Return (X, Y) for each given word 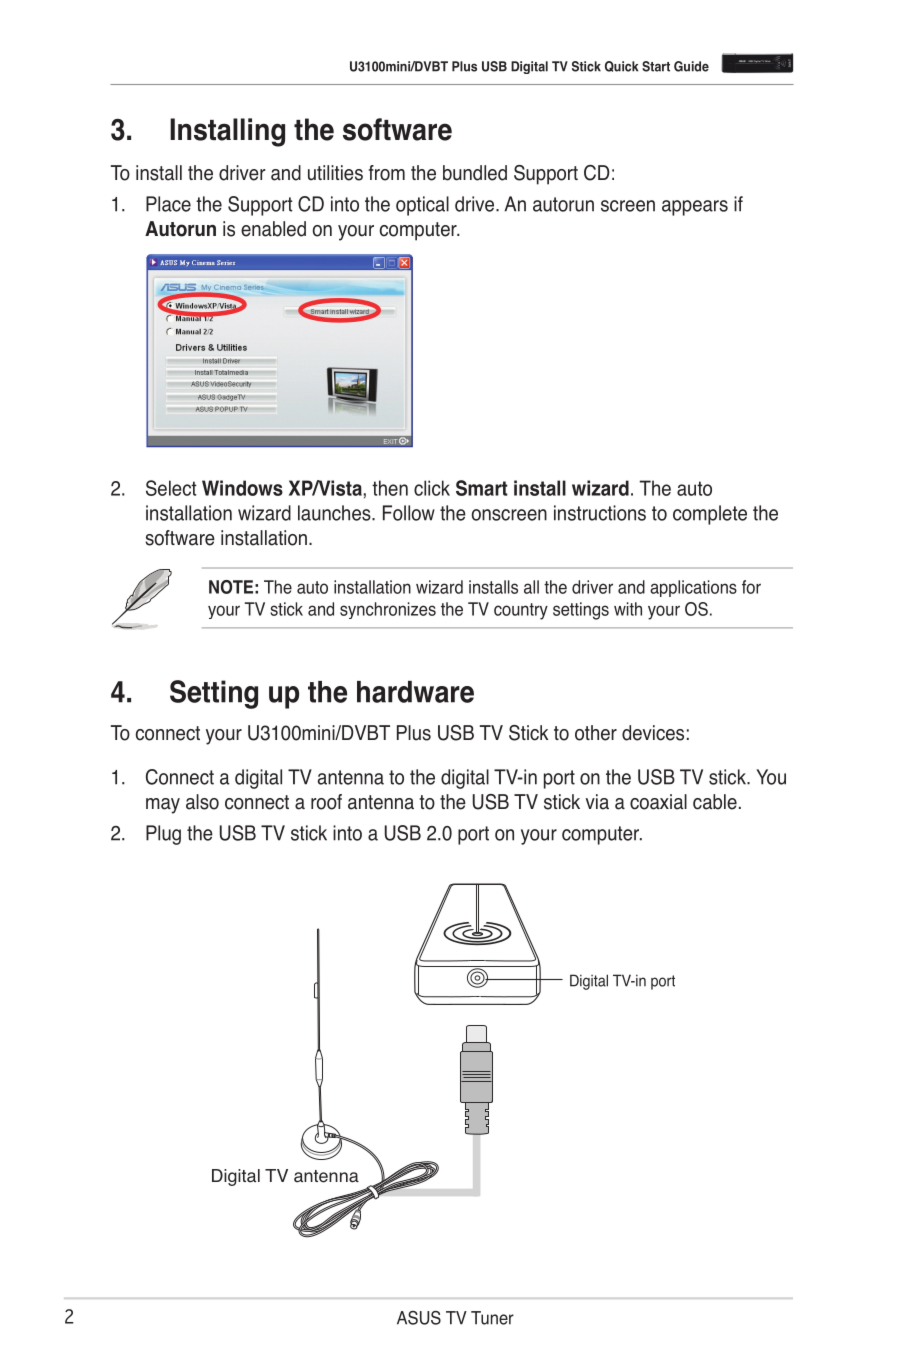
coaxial (658, 802)
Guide (691, 66)
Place (168, 204)
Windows (242, 488)
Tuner (492, 1318)
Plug (163, 835)
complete (710, 515)
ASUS (419, 1318)
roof (326, 802)
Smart (482, 488)
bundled (475, 173)
